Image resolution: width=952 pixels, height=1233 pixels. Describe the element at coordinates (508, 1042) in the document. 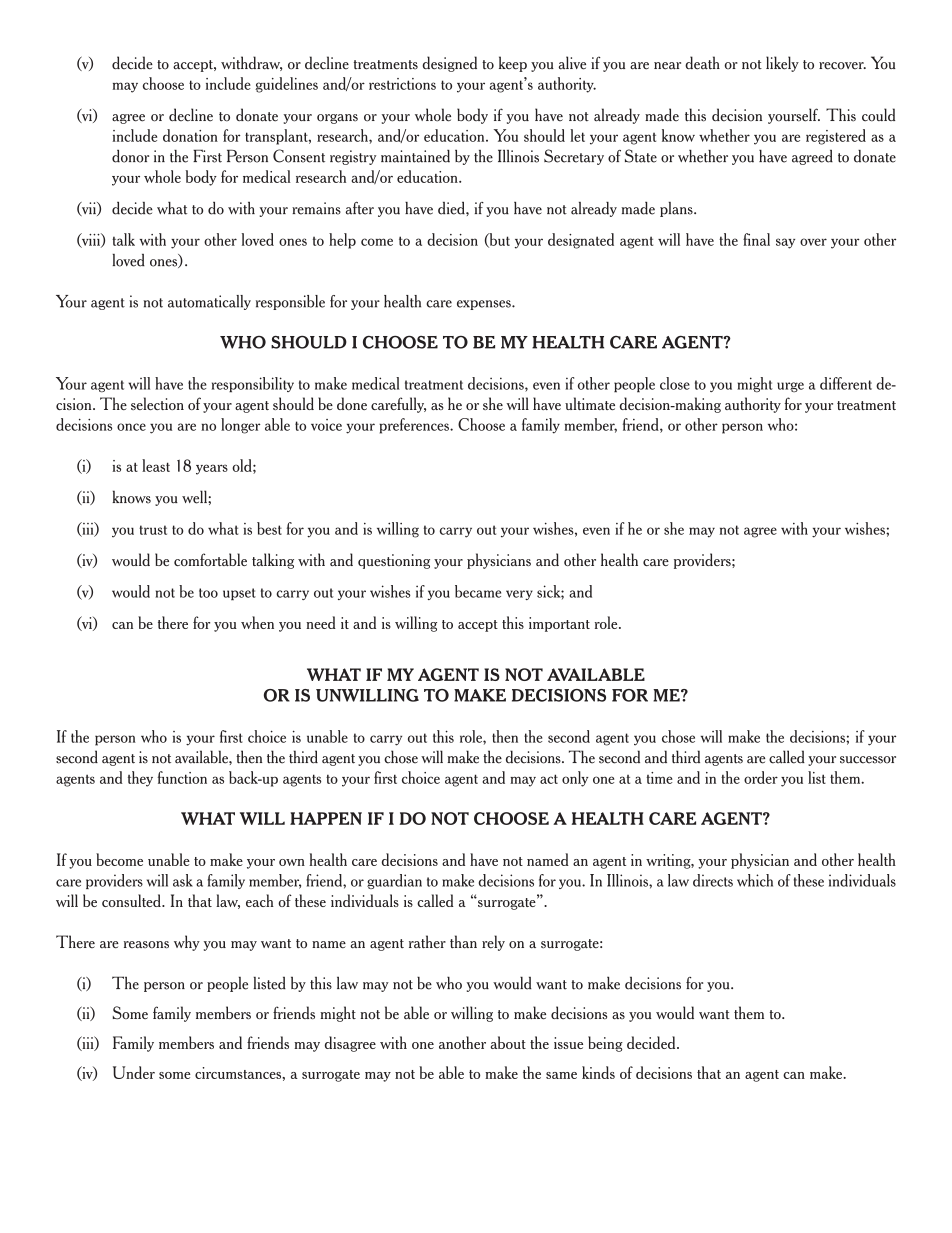

I see `about` at that location.
